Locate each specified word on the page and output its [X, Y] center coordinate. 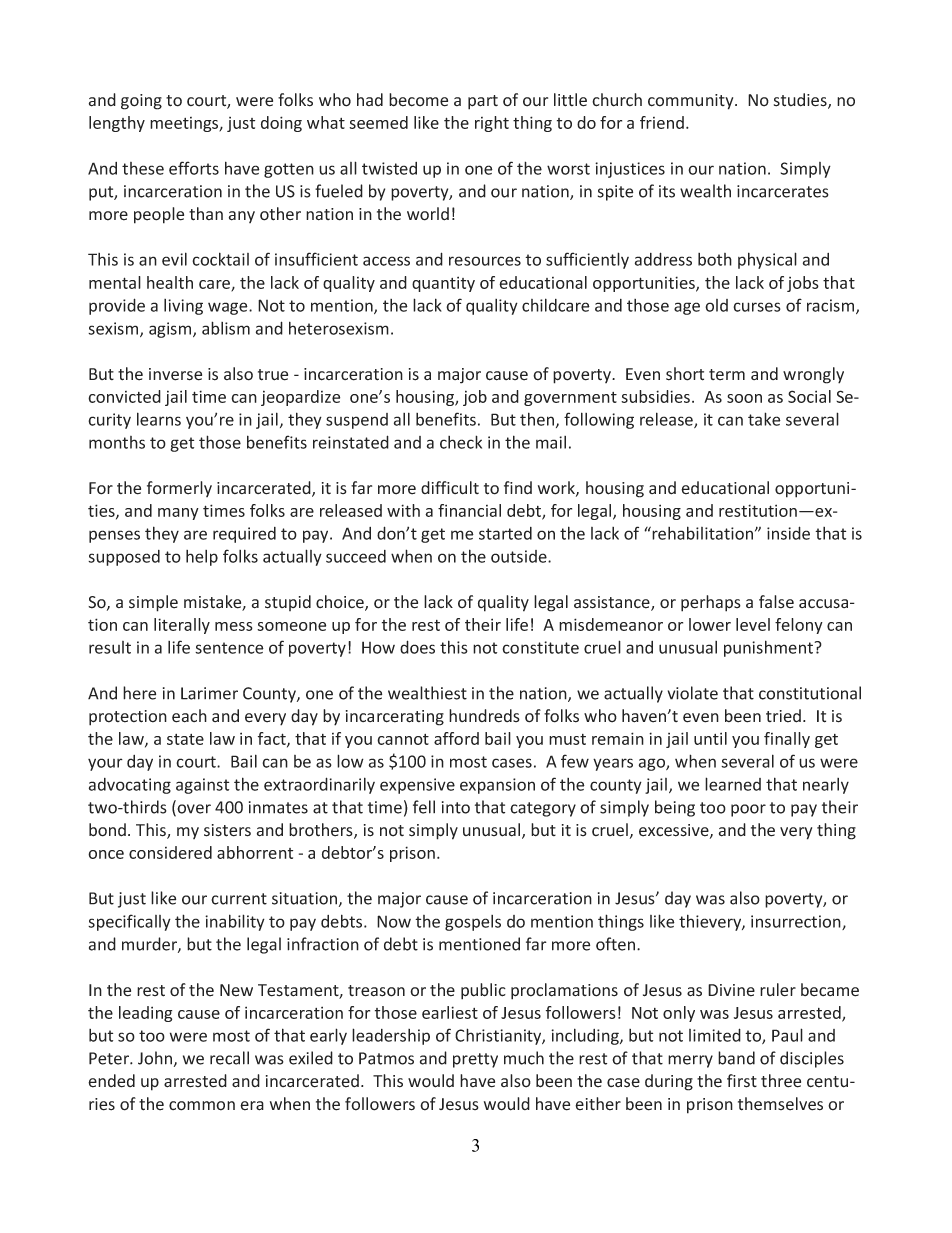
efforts [194, 168]
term [727, 375]
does [417, 647]
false [776, 602]
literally [182, 626]
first [742, 1081]
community [692, 102]
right [492, 124]
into [456, 807]
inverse [175, 374]
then [538, 420]
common [202, 1106]
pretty [475, 1060]
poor [748, 810]
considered [170, 852]
